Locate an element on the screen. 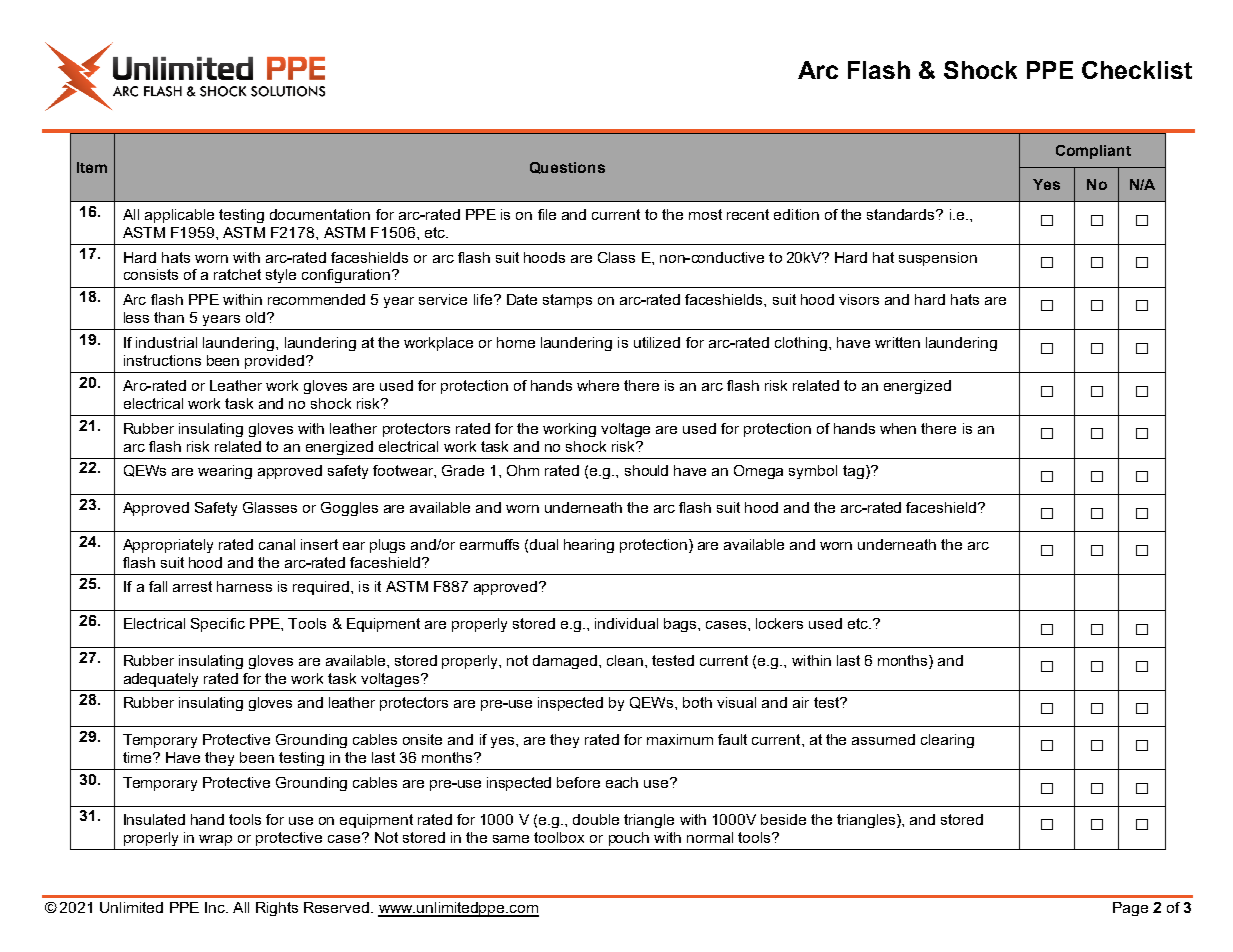 The image size is (1233, 952). bags is located at coordinates (681, 625).
